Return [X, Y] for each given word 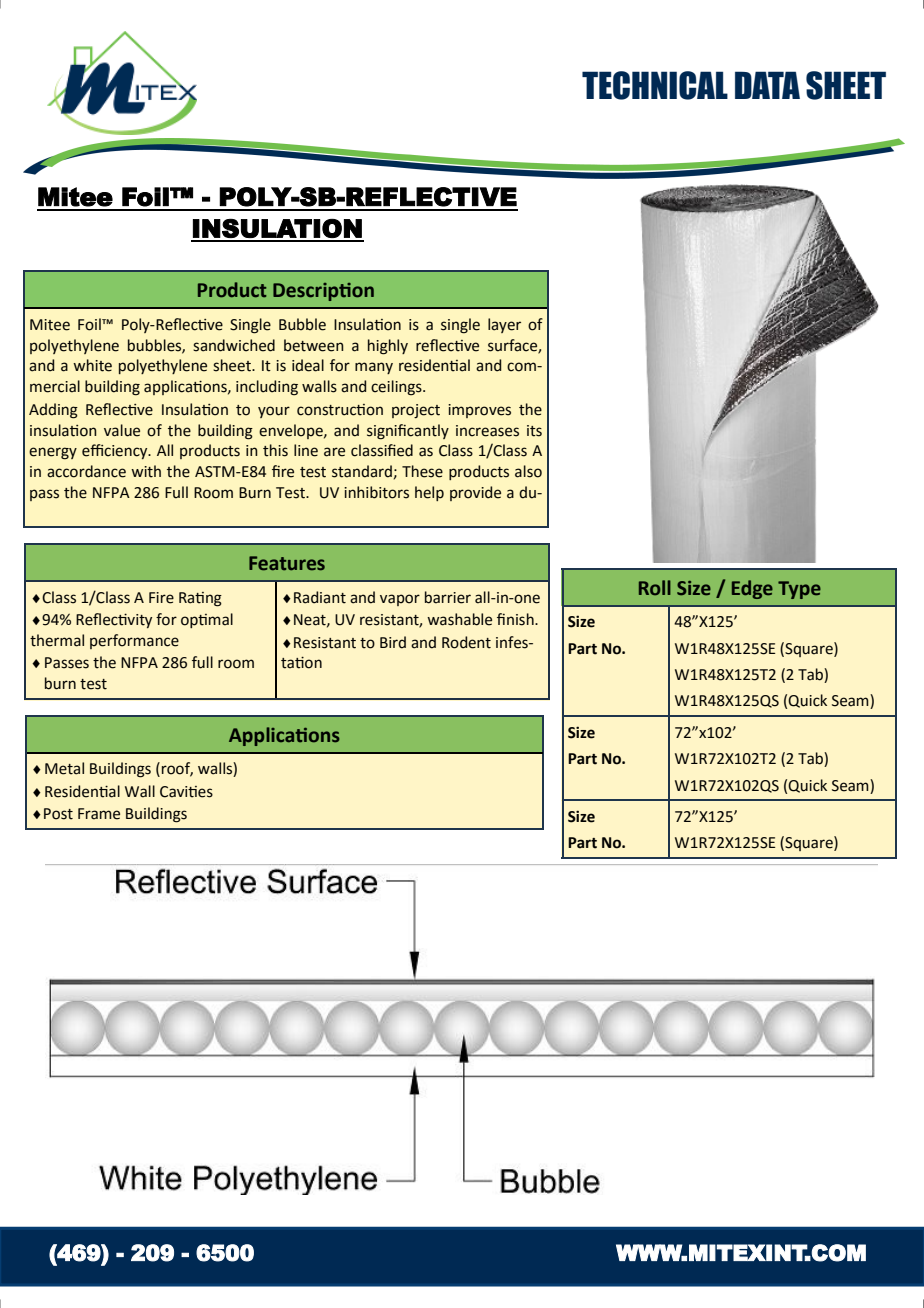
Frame [99, 814]
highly [388, 347]
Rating [200, 599]
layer [504, 325]
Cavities [186, 792]
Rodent [466, 642]
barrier [448, 597]
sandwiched [234, 345]
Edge [752, 589]
